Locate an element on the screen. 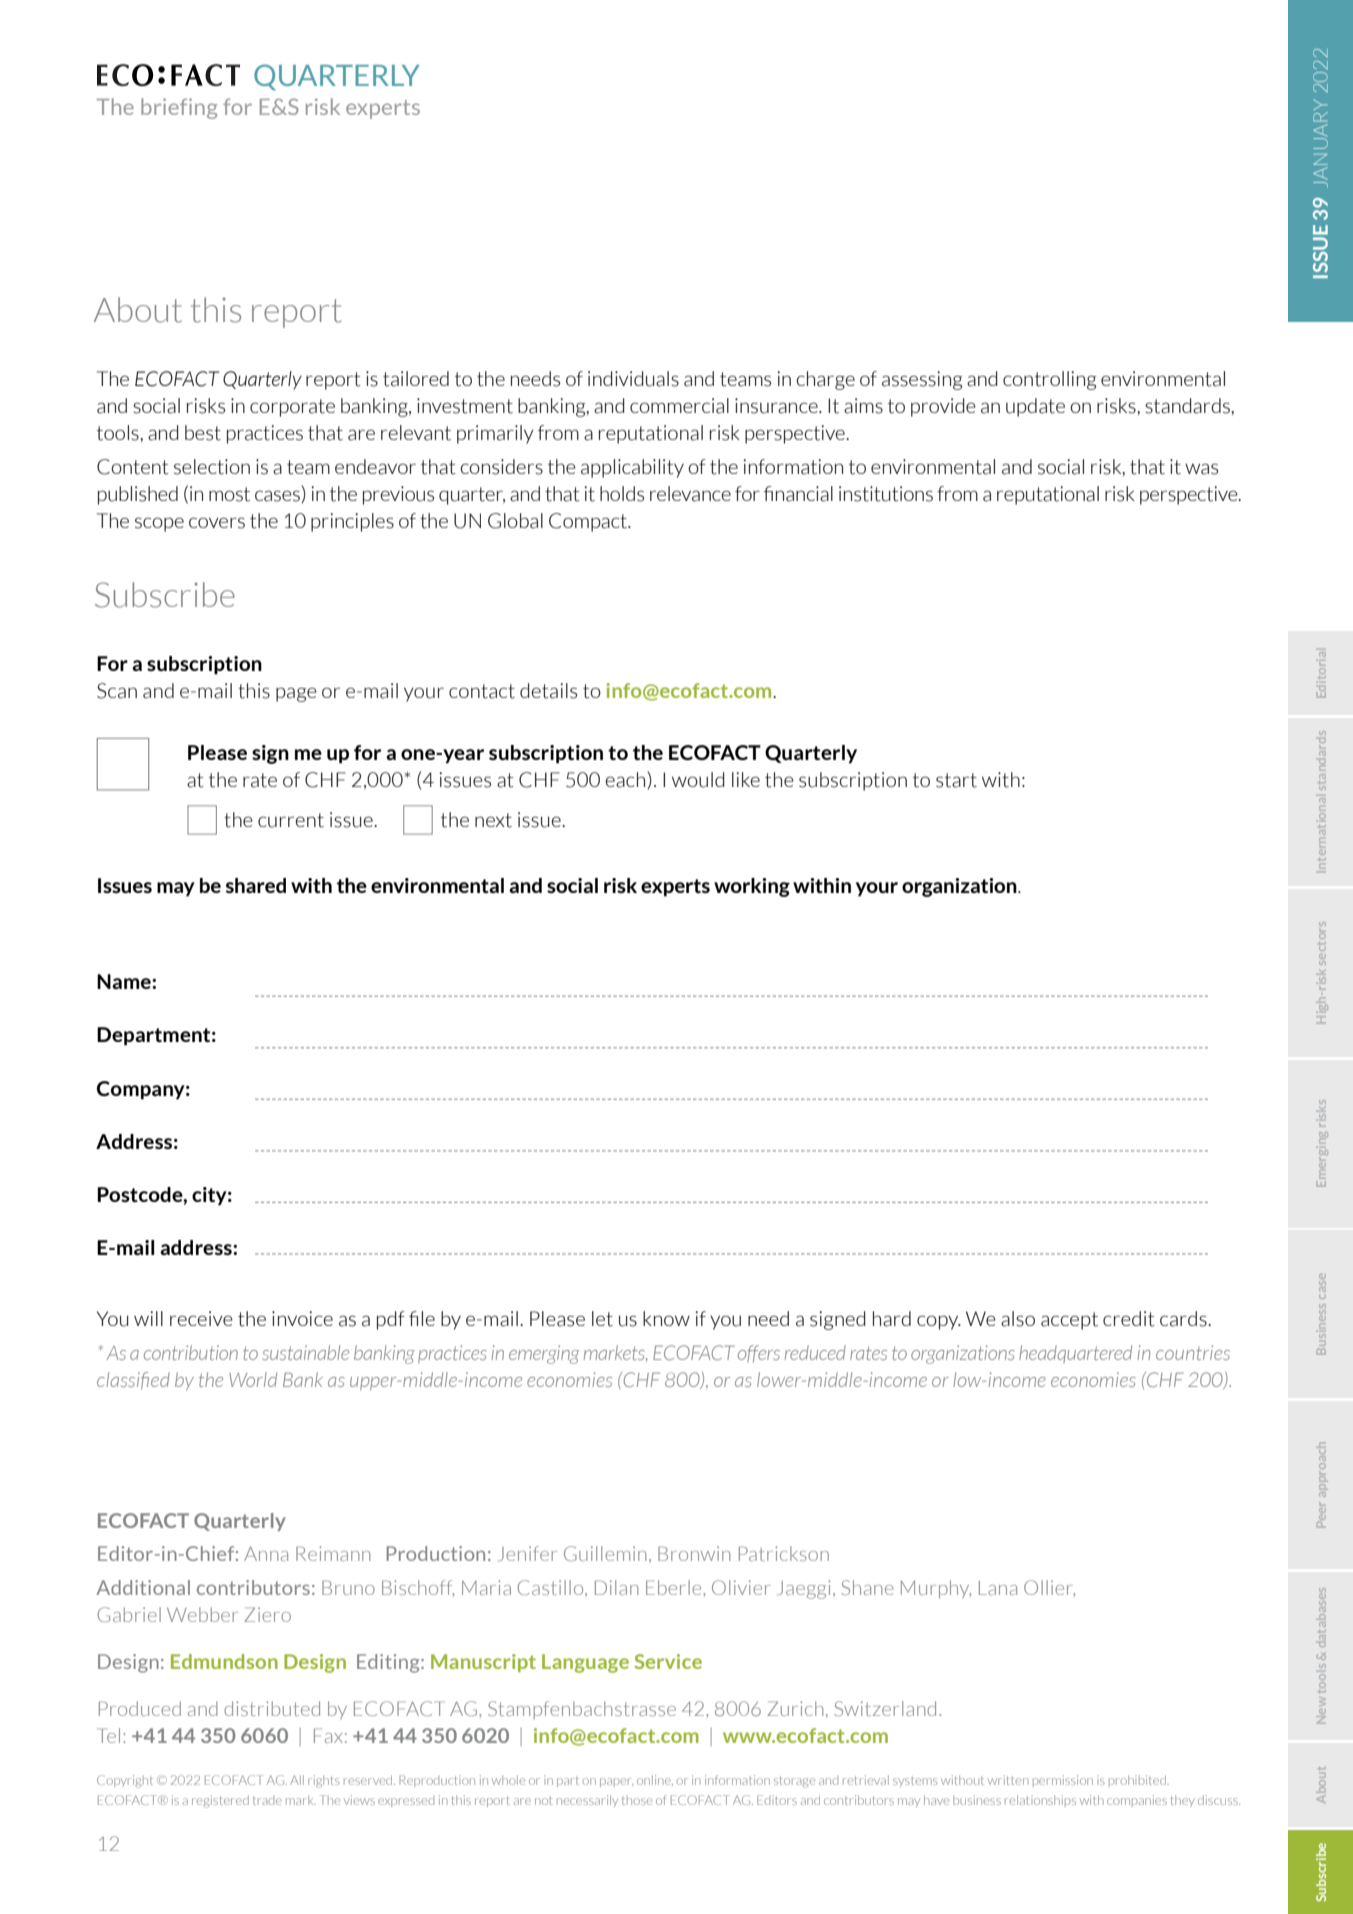 The width and height of the screenshot is (1353, 1914). controlling is located at coordinates (1049, 380).
